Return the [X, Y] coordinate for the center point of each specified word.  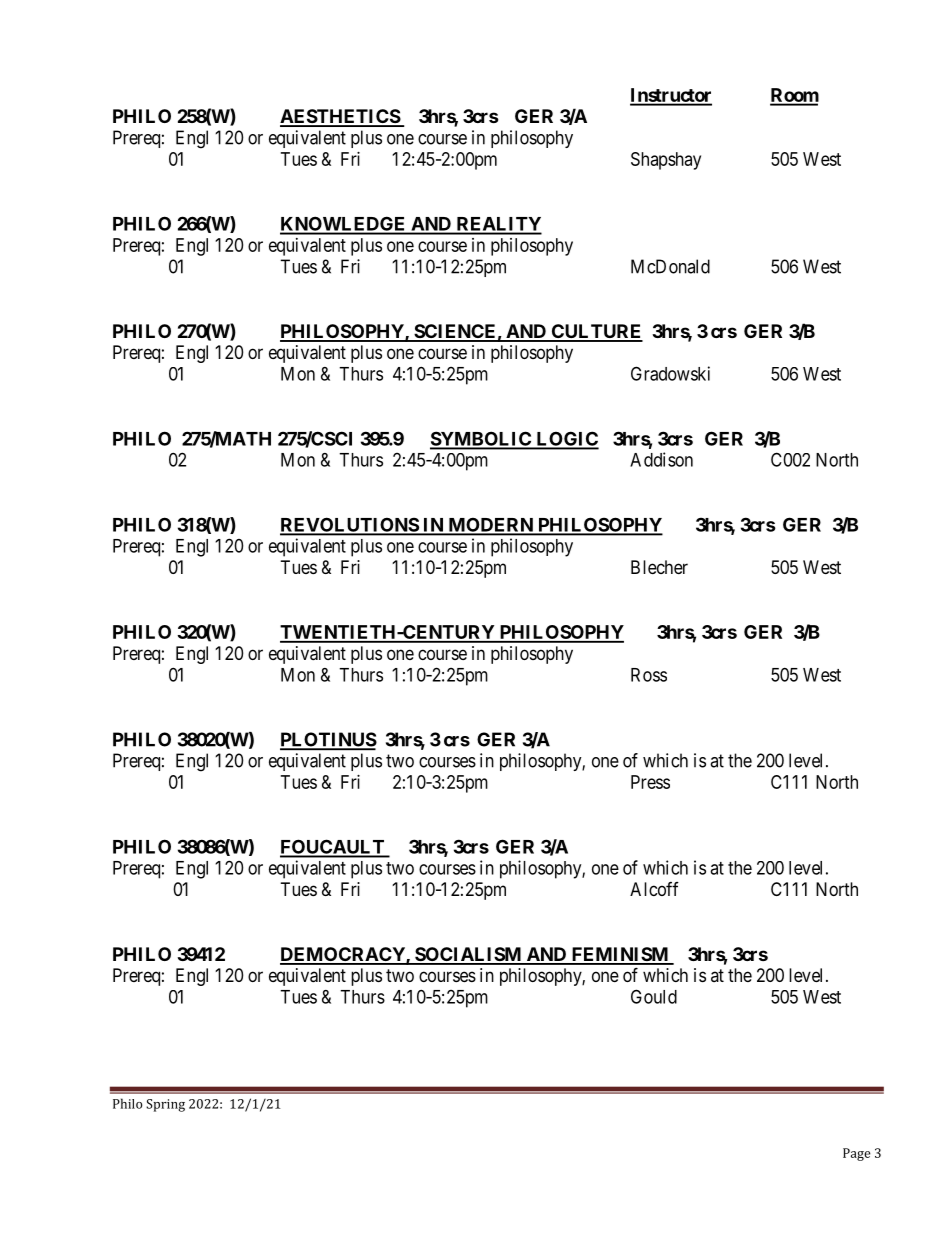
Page [856, 1154]
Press [650, 782]
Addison [661, 459]
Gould [654, 996]
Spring [165, 1105]
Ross [649, 675]
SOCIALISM [468, 955]
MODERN [490, 526]
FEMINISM [620, 955]
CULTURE [596, 332]
